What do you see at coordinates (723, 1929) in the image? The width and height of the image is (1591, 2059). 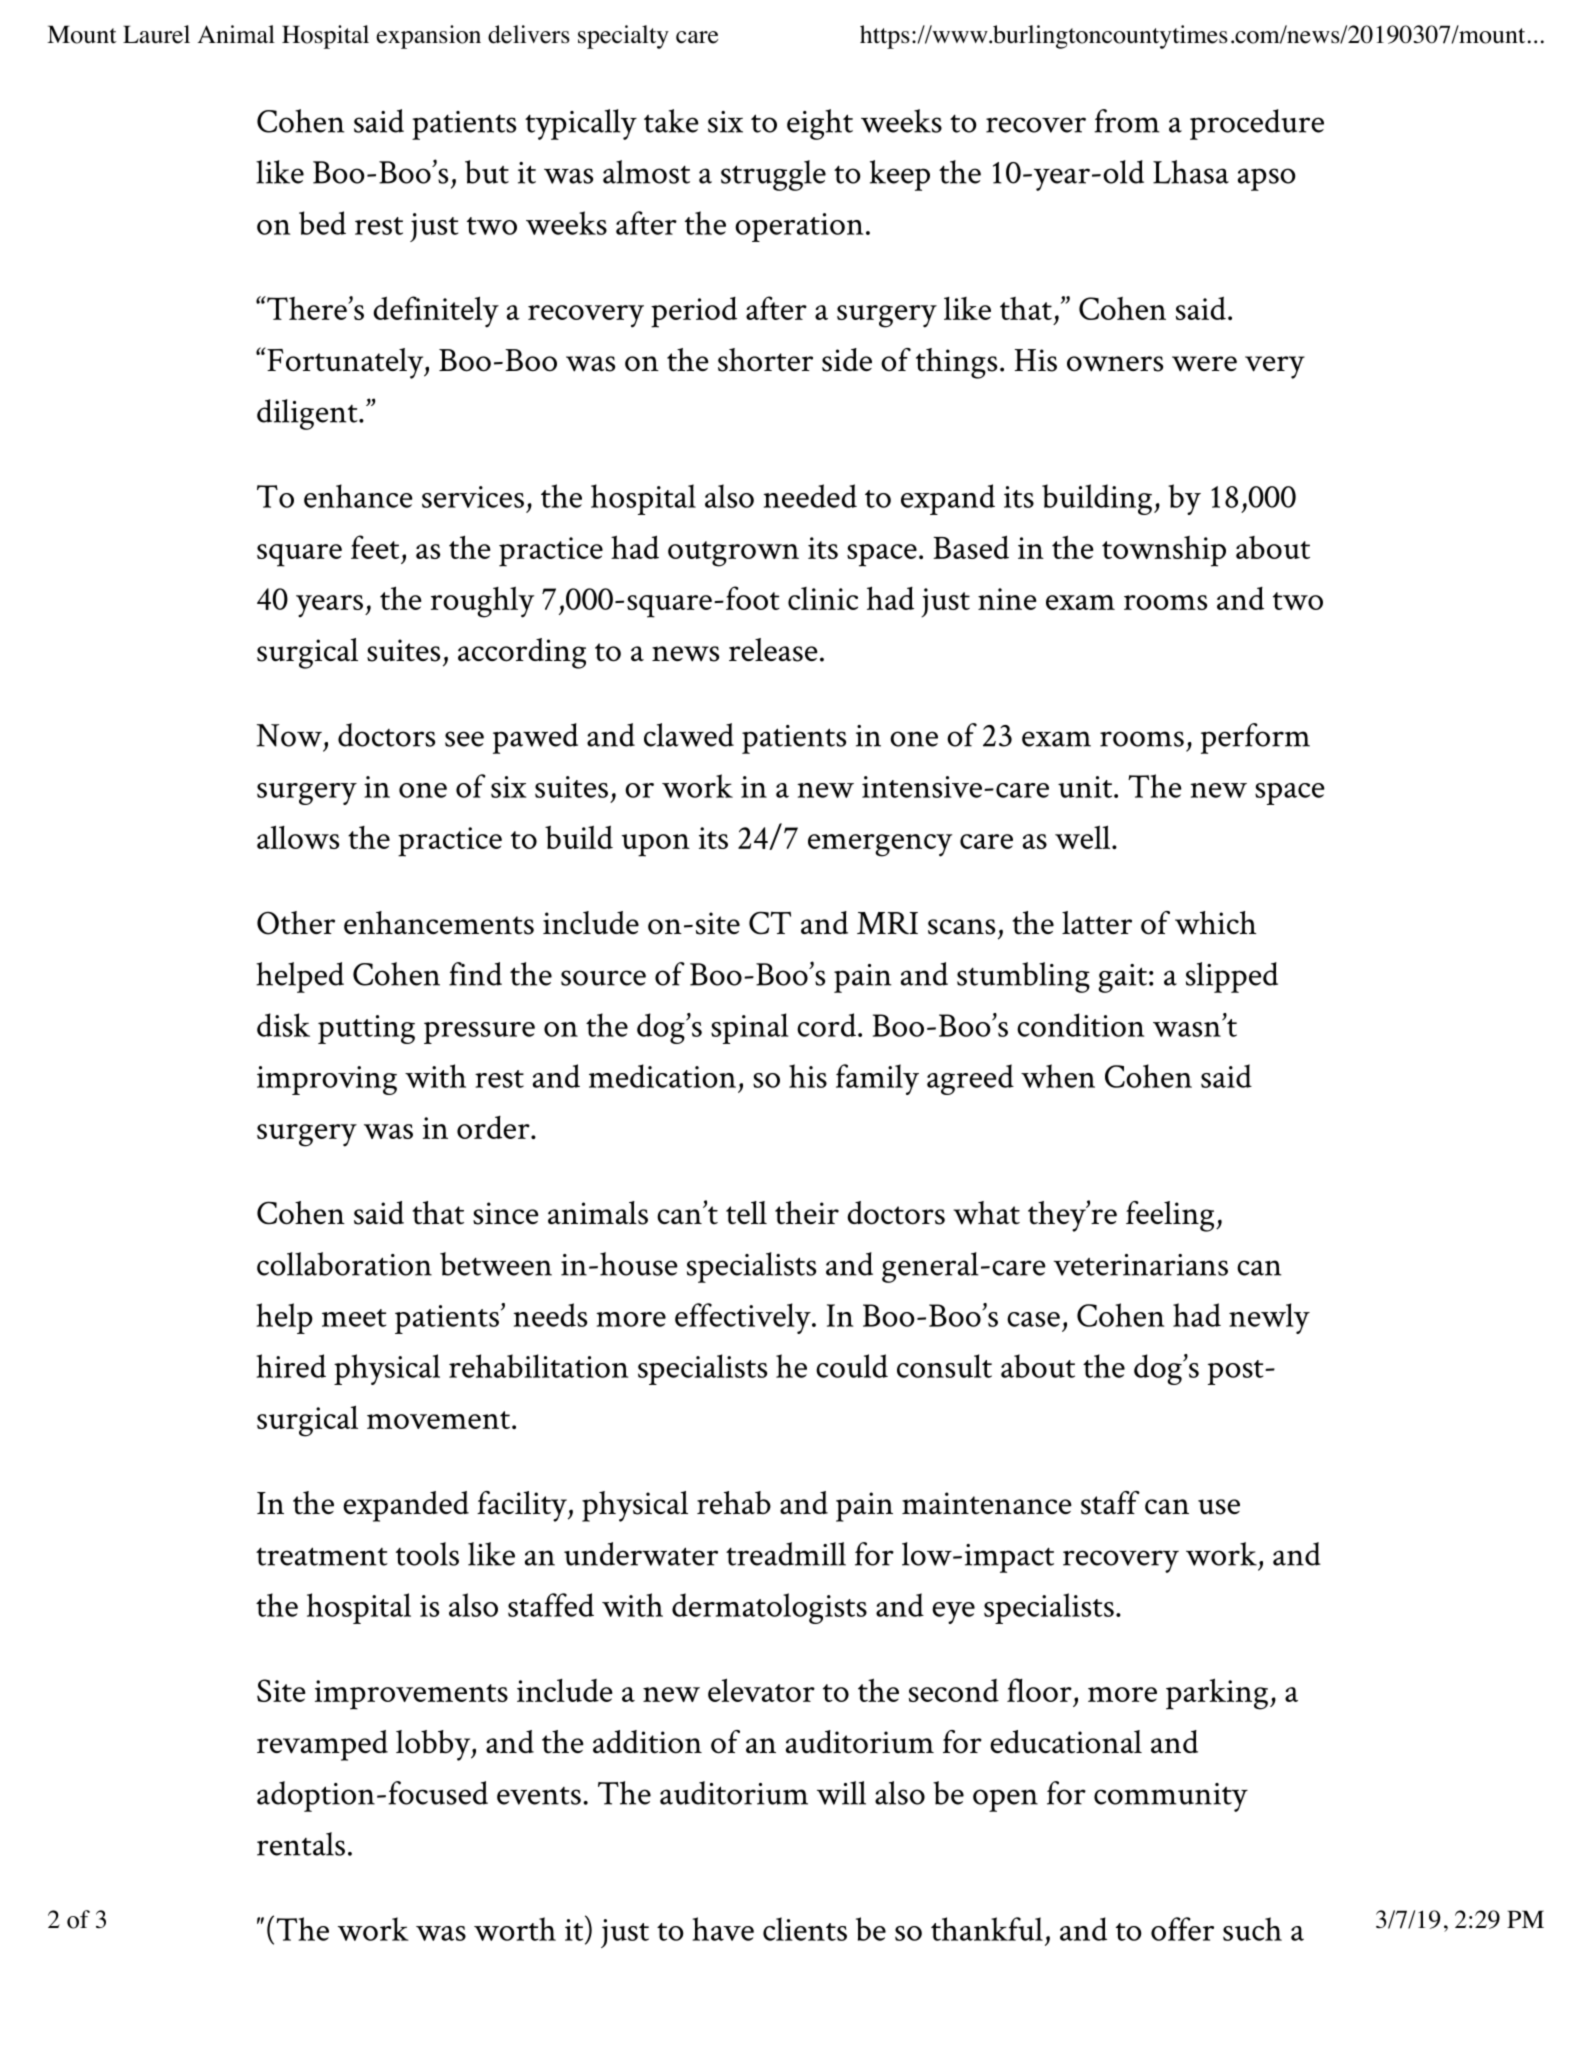 I see `have` at bounding box center [723, 1929].
